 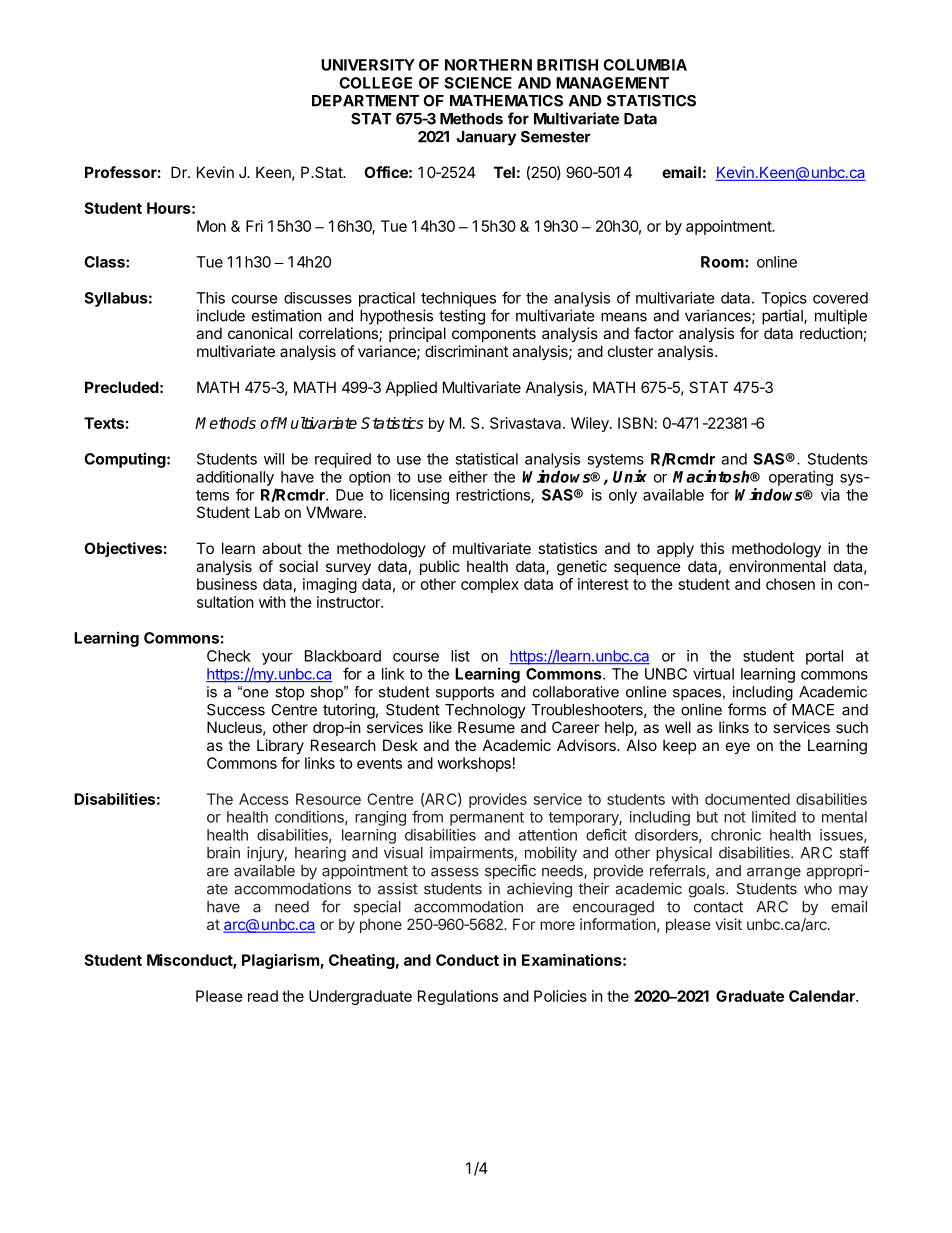 What do you see at coordinates (264, 799) in the screenshot?
I see `Access` at bounding box center [264, 799].
